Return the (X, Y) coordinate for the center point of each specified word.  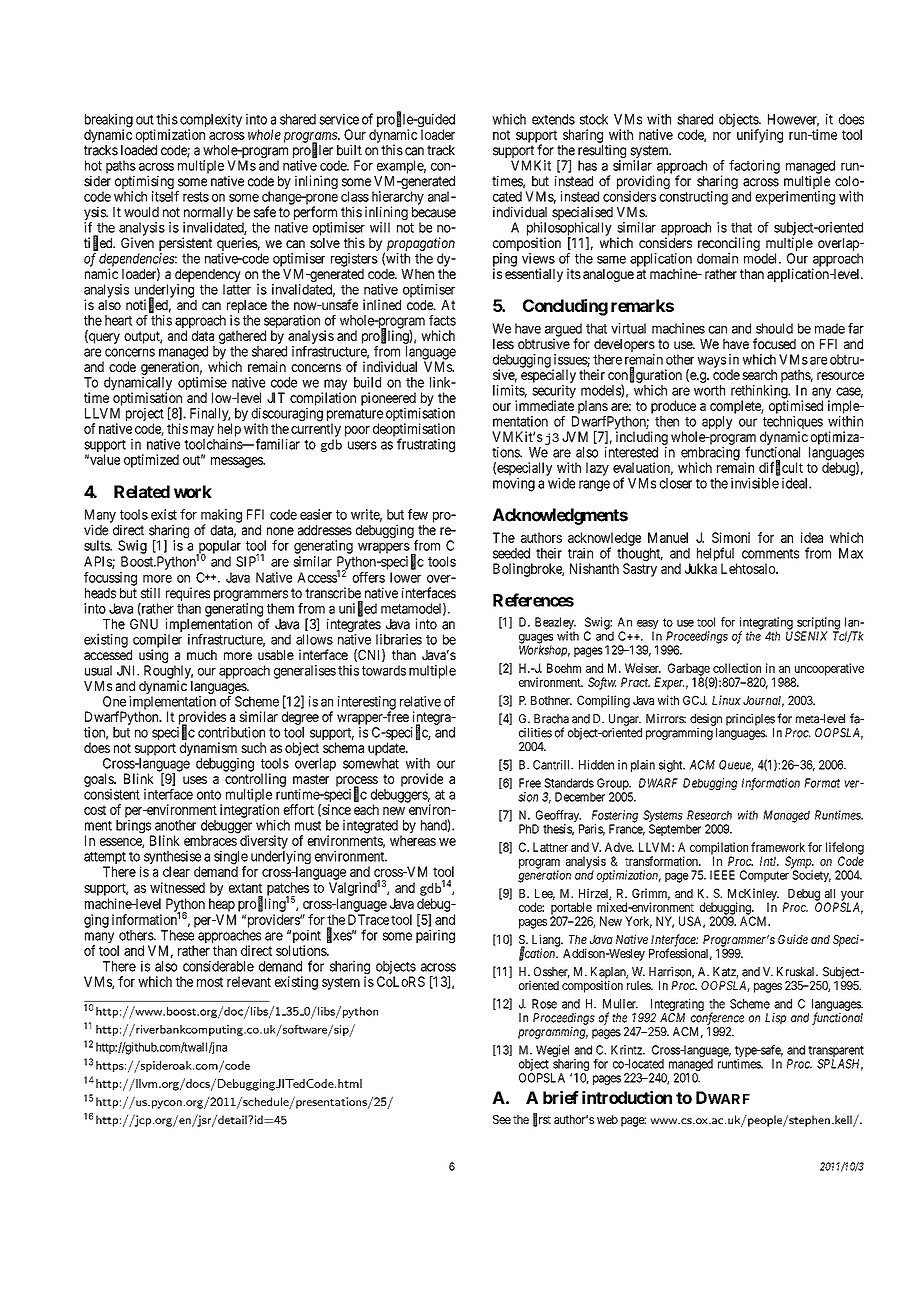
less (503, 344)
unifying (760, 136)
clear (176, 871)
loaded (139, 150)
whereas (413, 840)
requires (188, 595)
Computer (764, 876)
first (542, 1120)
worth (709, 390)
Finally (210, 416)
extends (553, 119)
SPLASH (840, 1065)
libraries (399, 639)
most (210, 982)
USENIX (807, 636)
